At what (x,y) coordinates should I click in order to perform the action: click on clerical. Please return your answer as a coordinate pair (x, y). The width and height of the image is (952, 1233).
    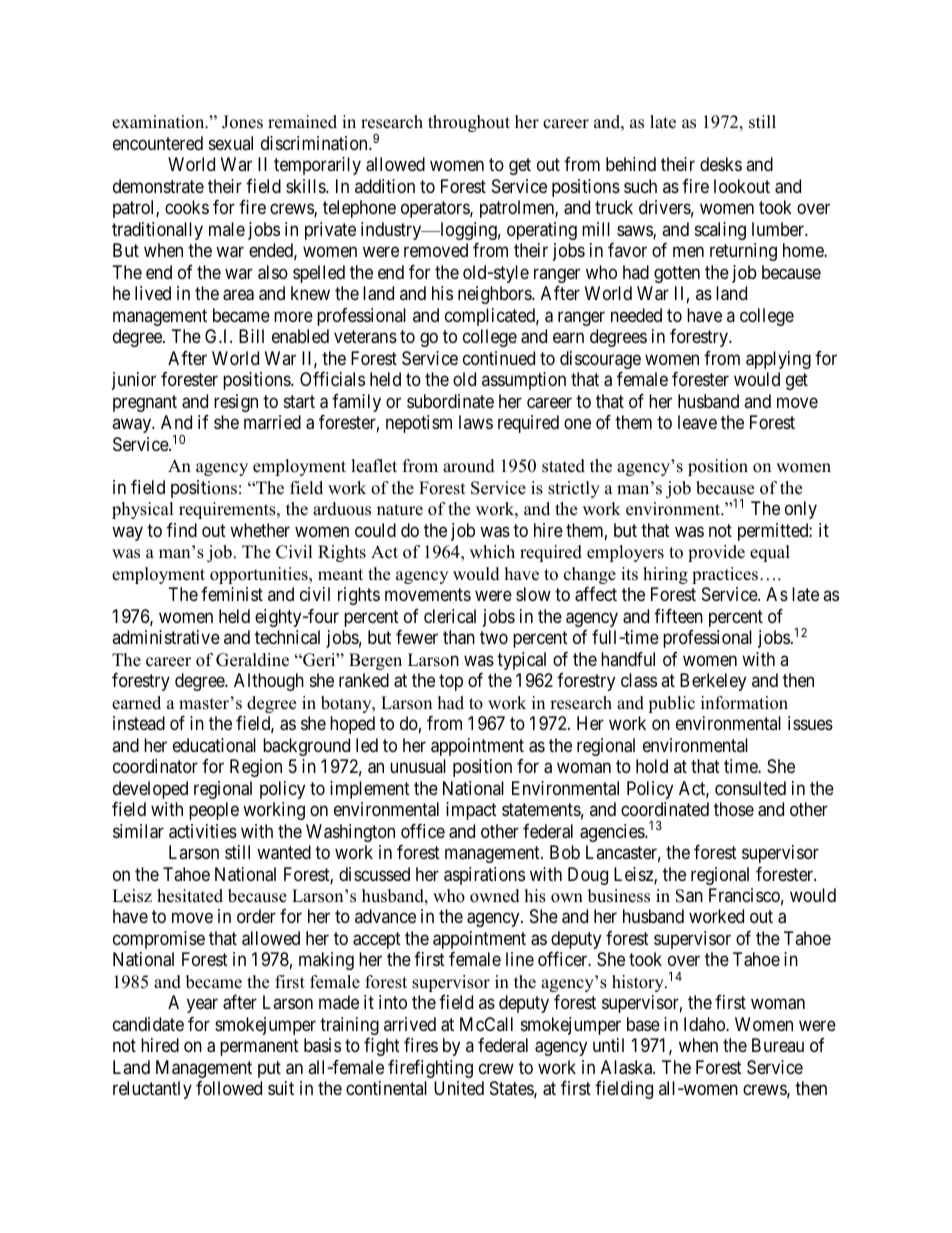
    Looking at the image, I should click on (450, 616).
